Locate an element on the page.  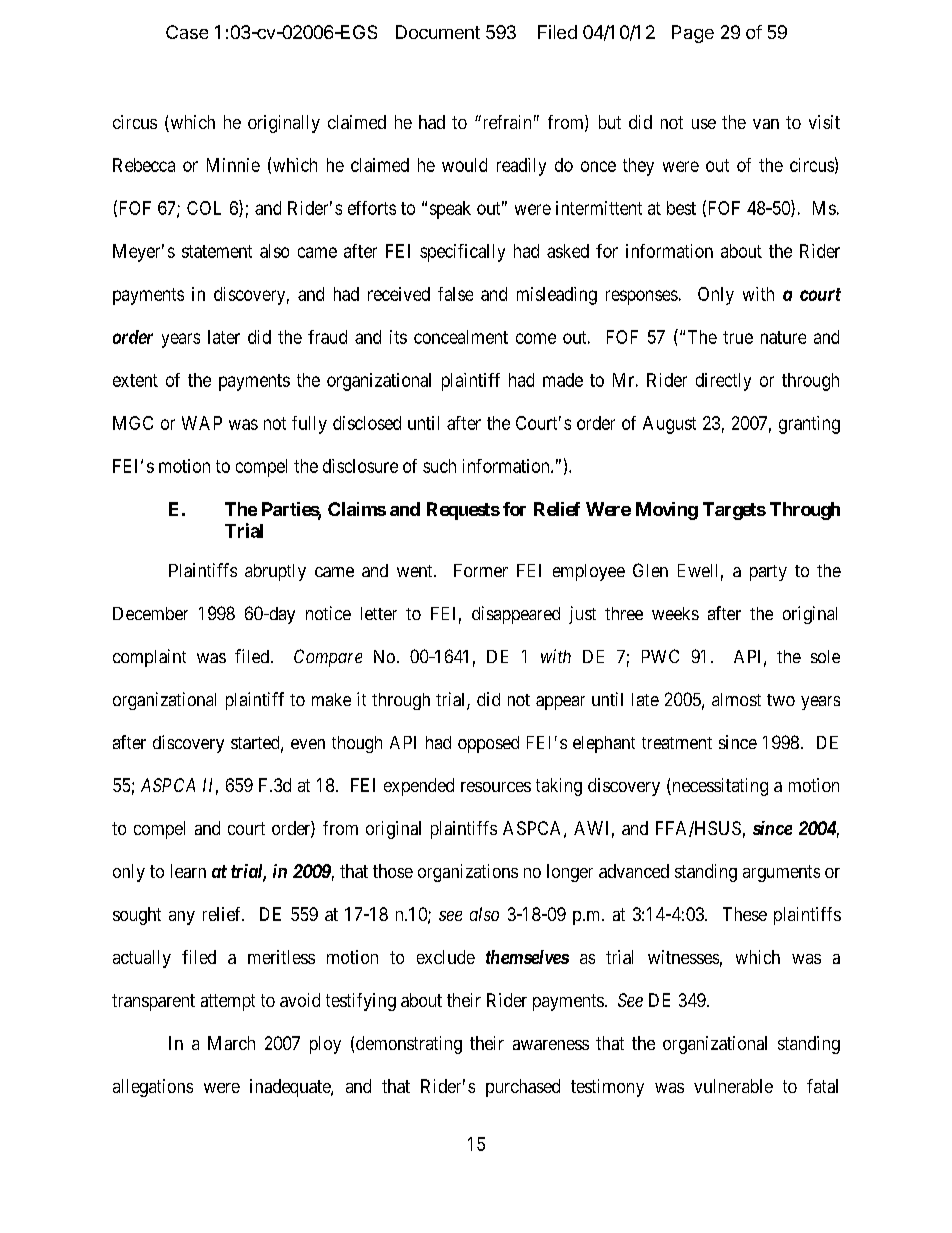
purchased is located at coordinates (523, 1088).
